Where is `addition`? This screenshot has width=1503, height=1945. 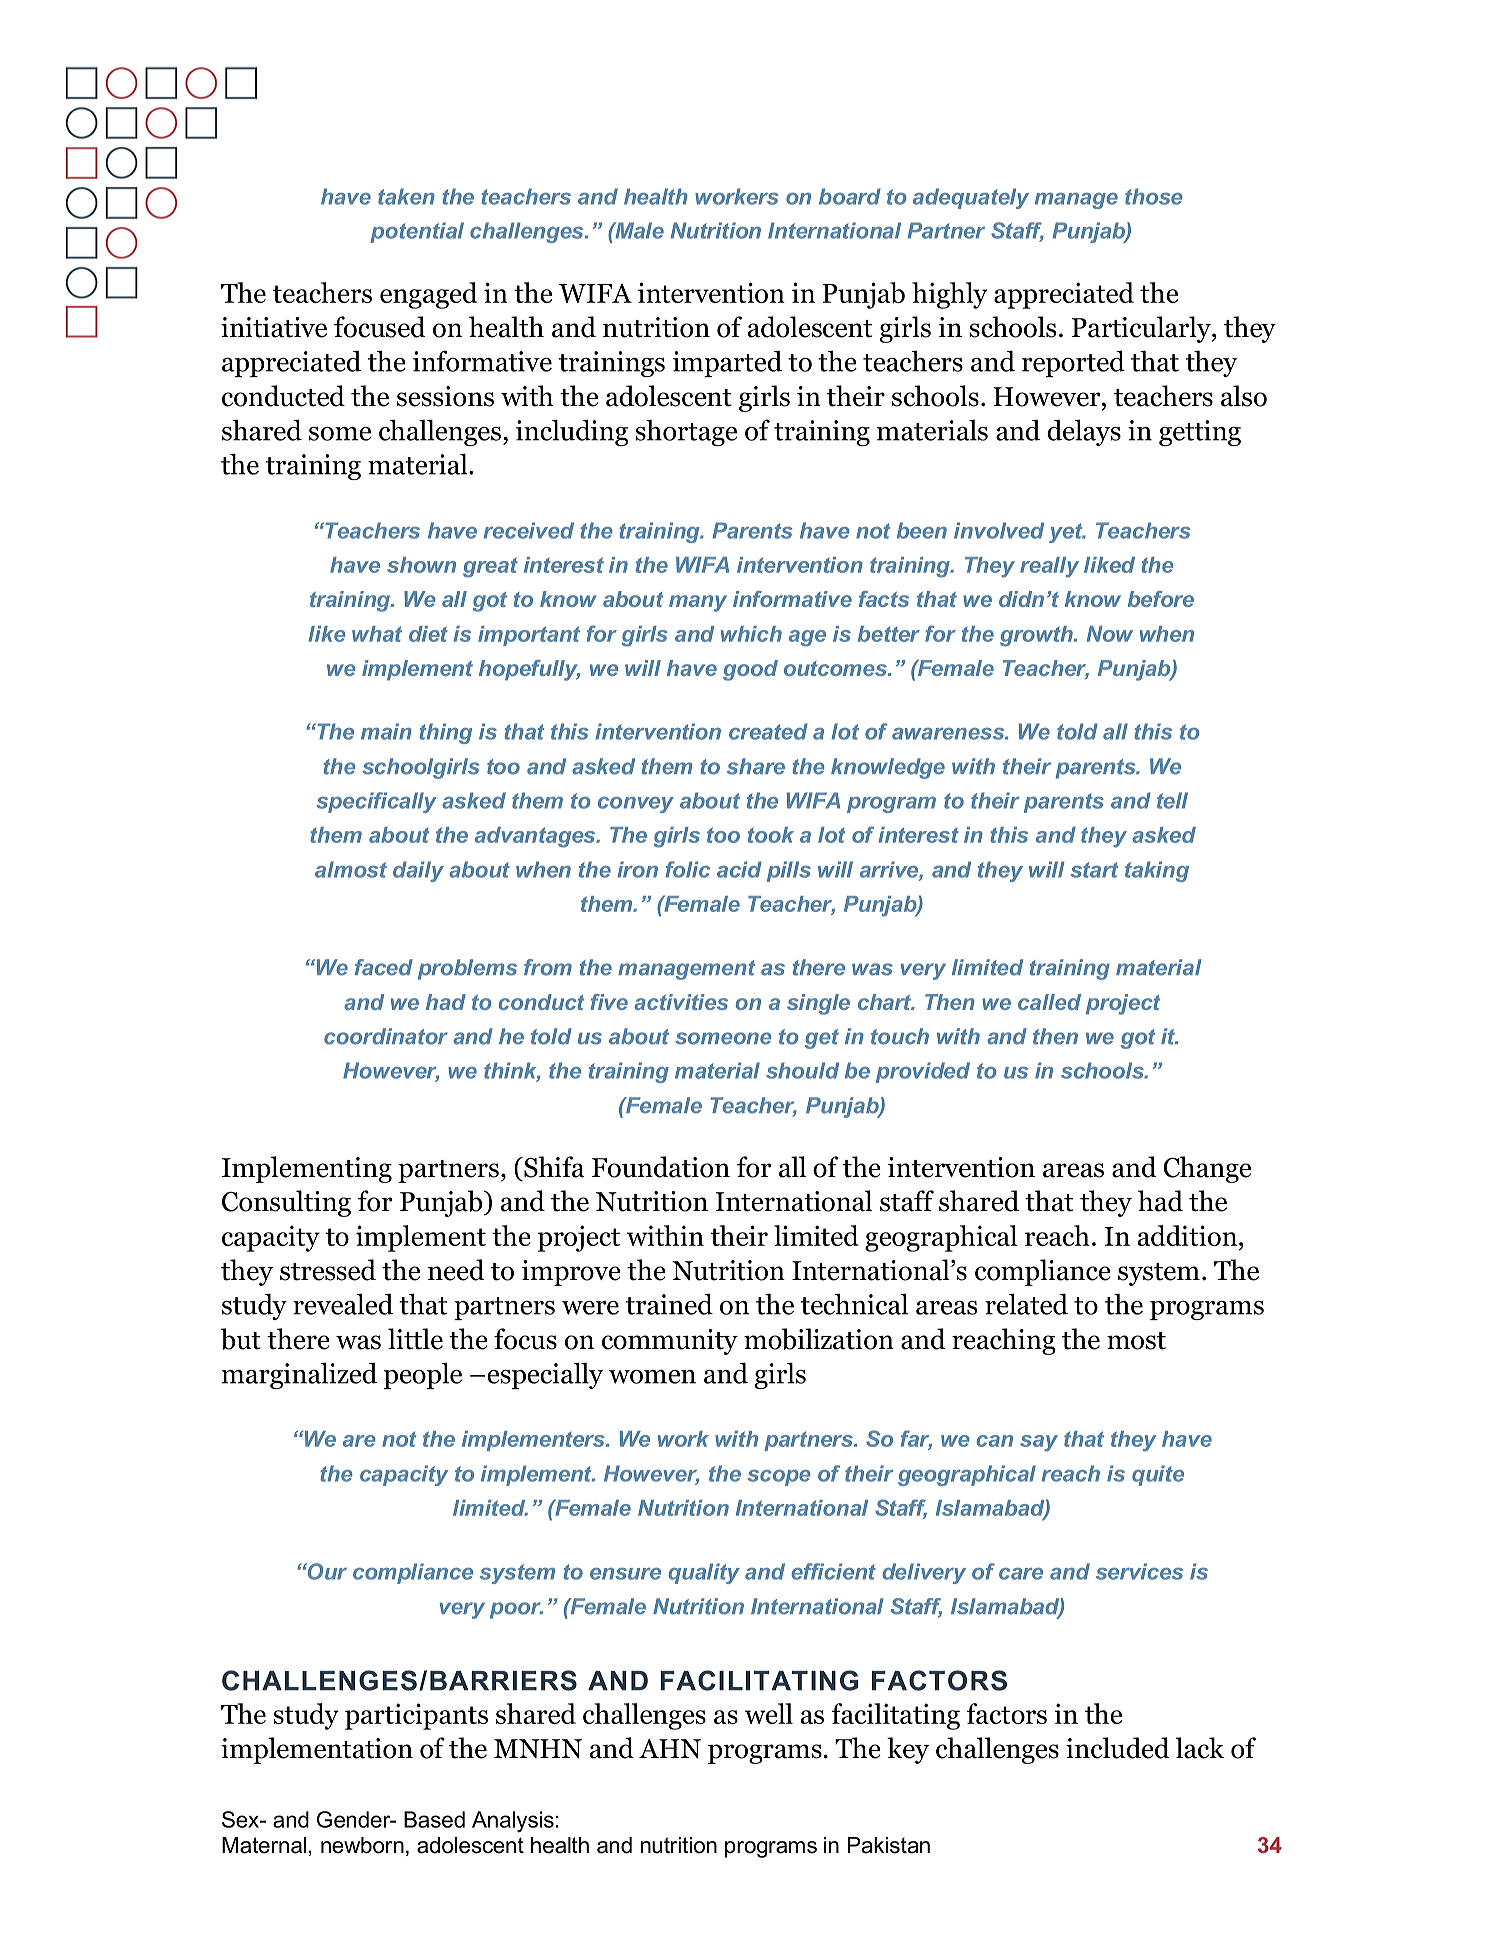 addition is located at coordinates (1189, 1235).
